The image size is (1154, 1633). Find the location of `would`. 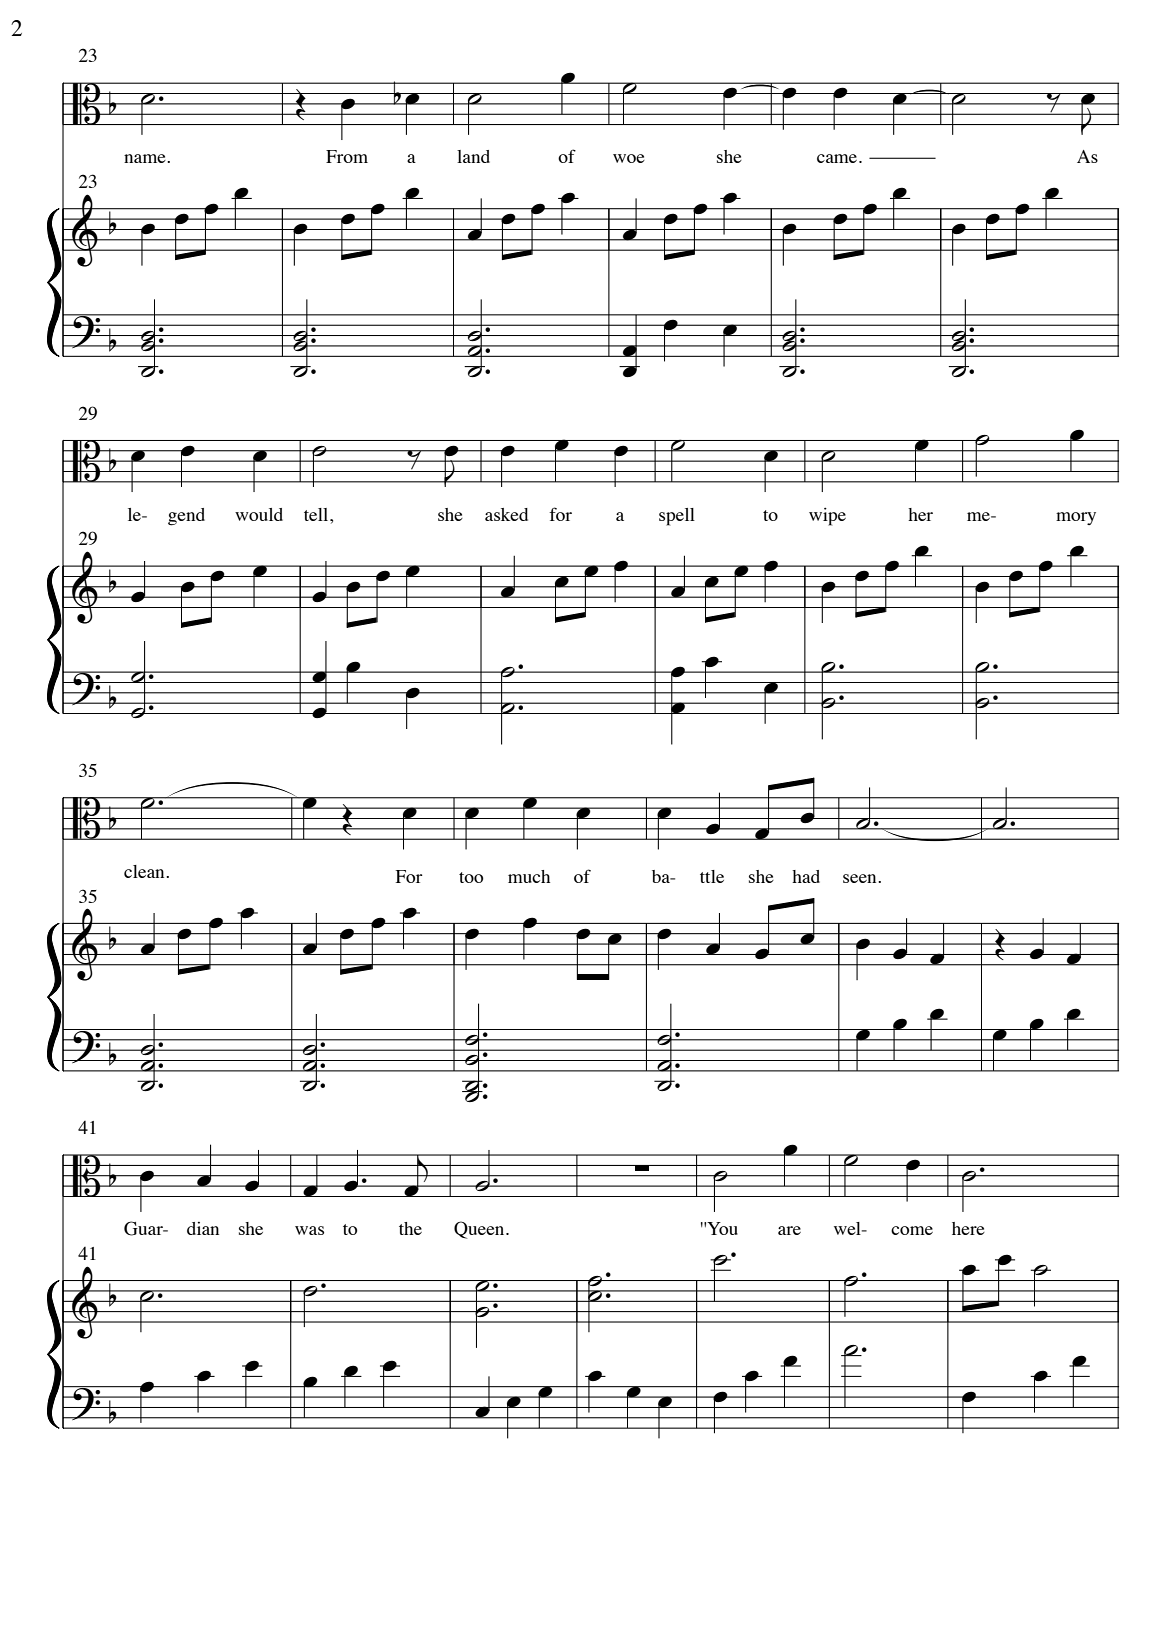

would is located at coordinates (259, 514).
